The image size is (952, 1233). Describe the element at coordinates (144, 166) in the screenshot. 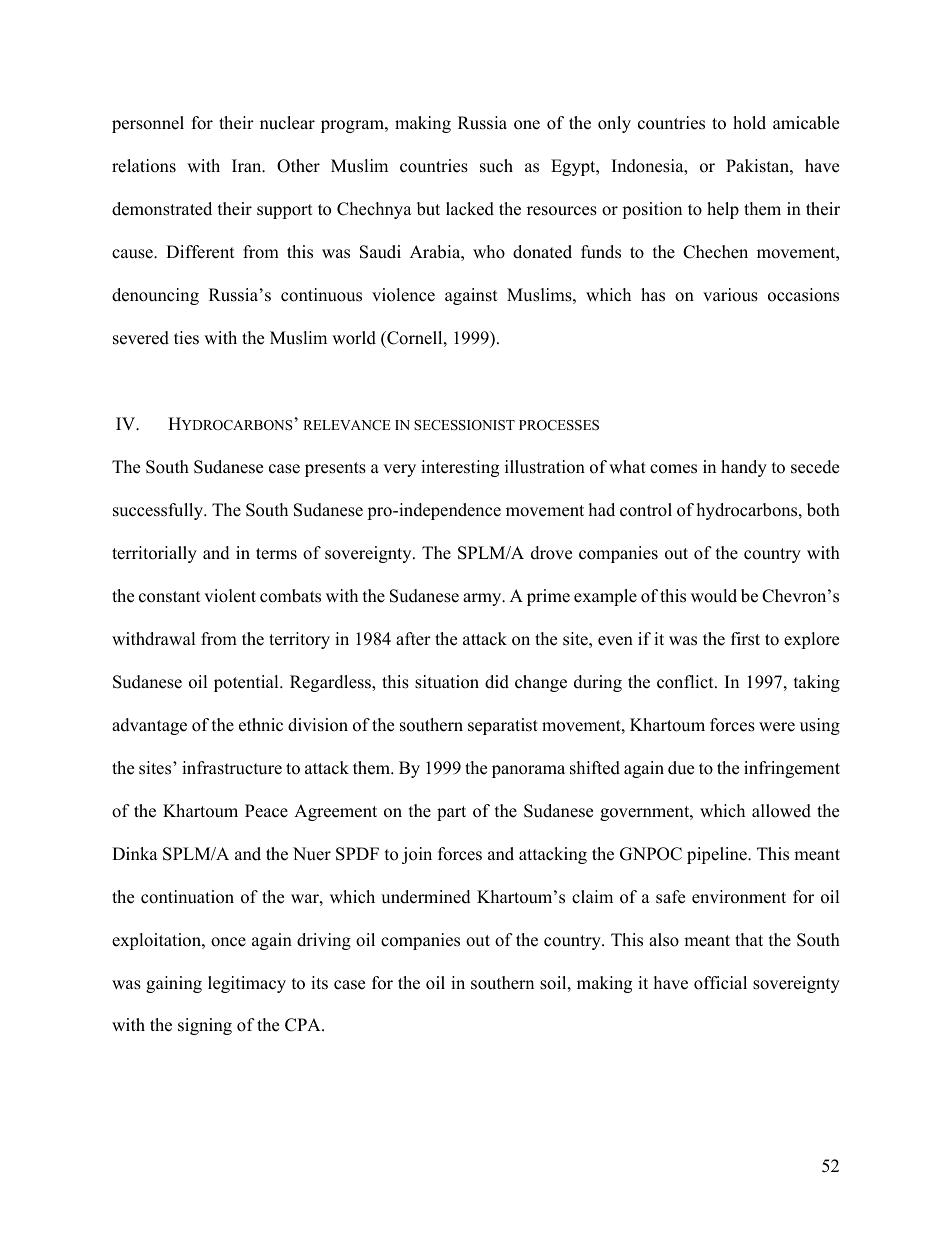

I see `relations` at that location.
